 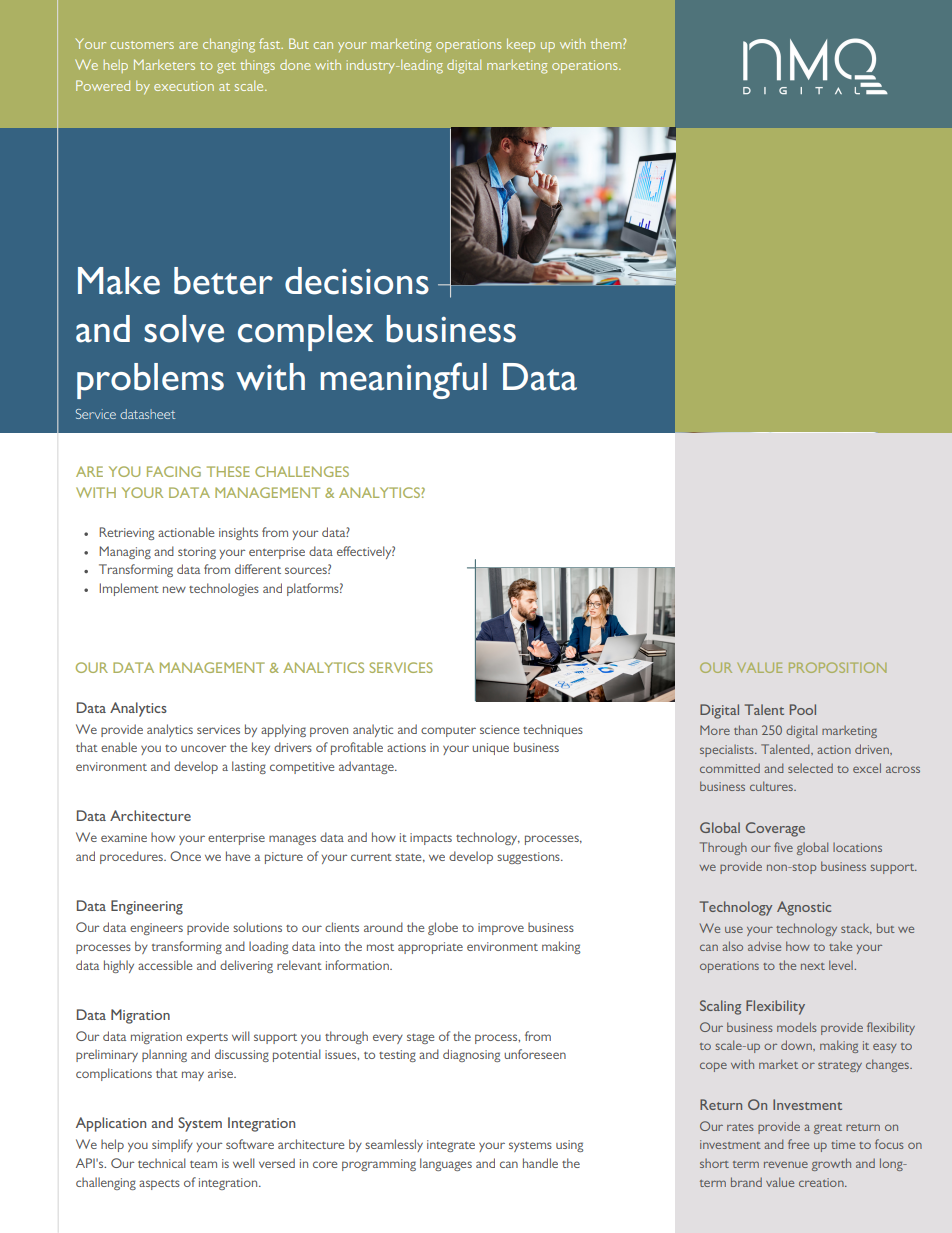 What do you see at coordinates (357, 281) in the image?
I see `decisions` at bounding box center [357, 281].
